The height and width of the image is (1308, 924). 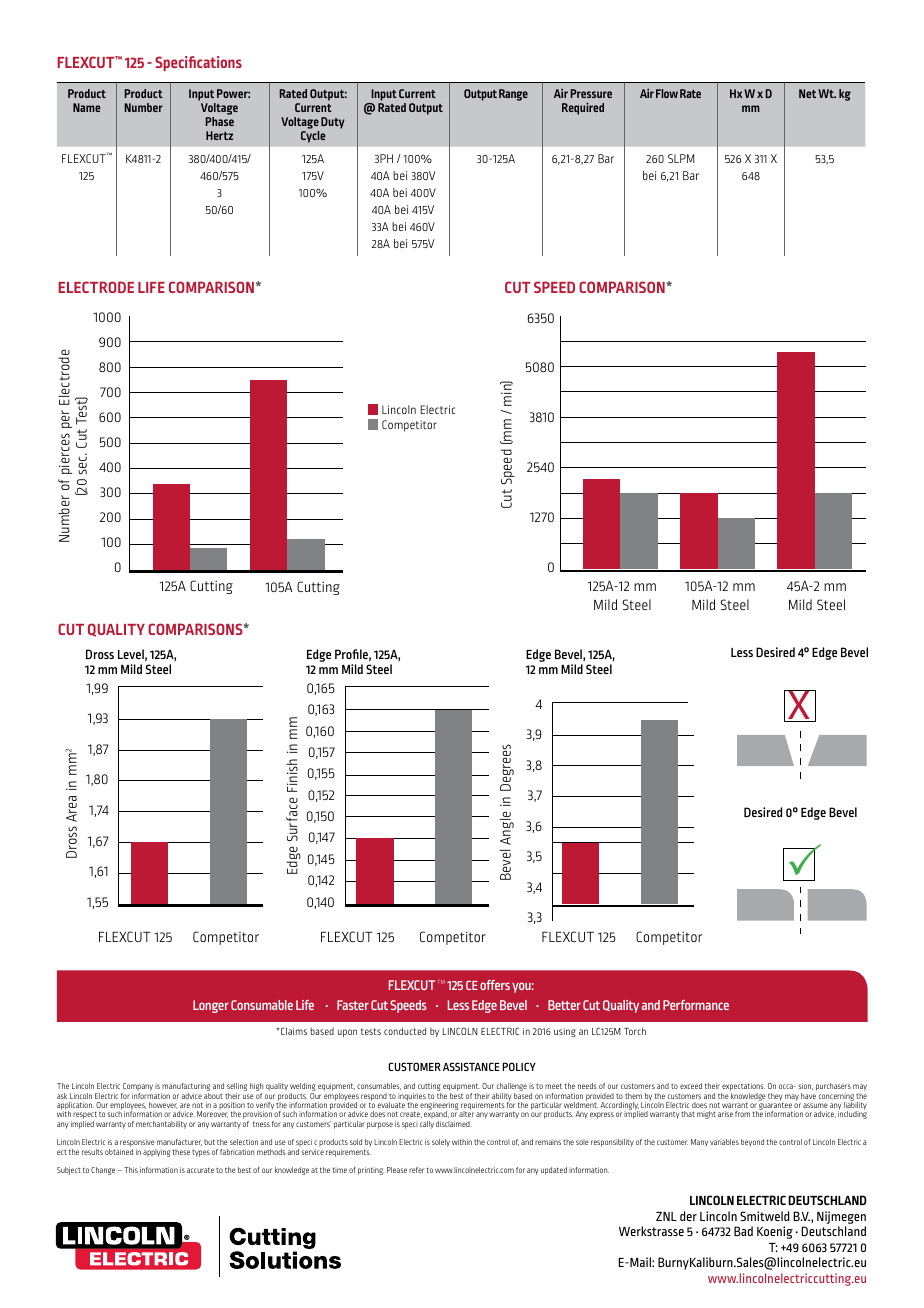 What do you see at coordinates (417, 1170) in the image?
I see `refer` at bounding box center [417, 1170].
